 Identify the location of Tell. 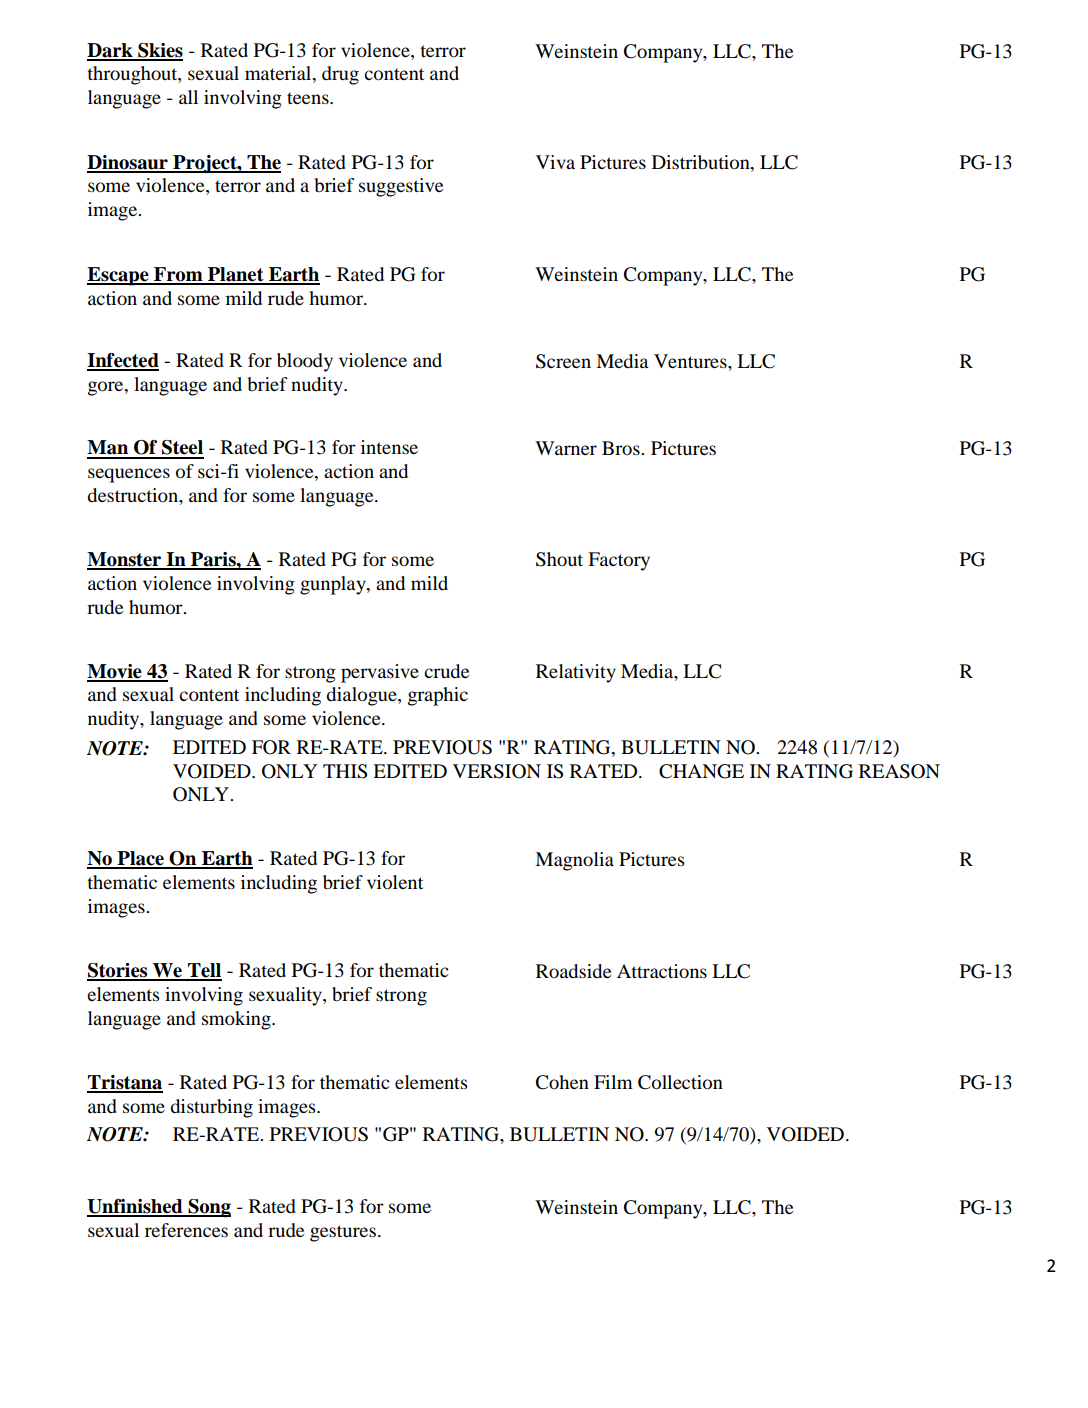
(204, 971).
